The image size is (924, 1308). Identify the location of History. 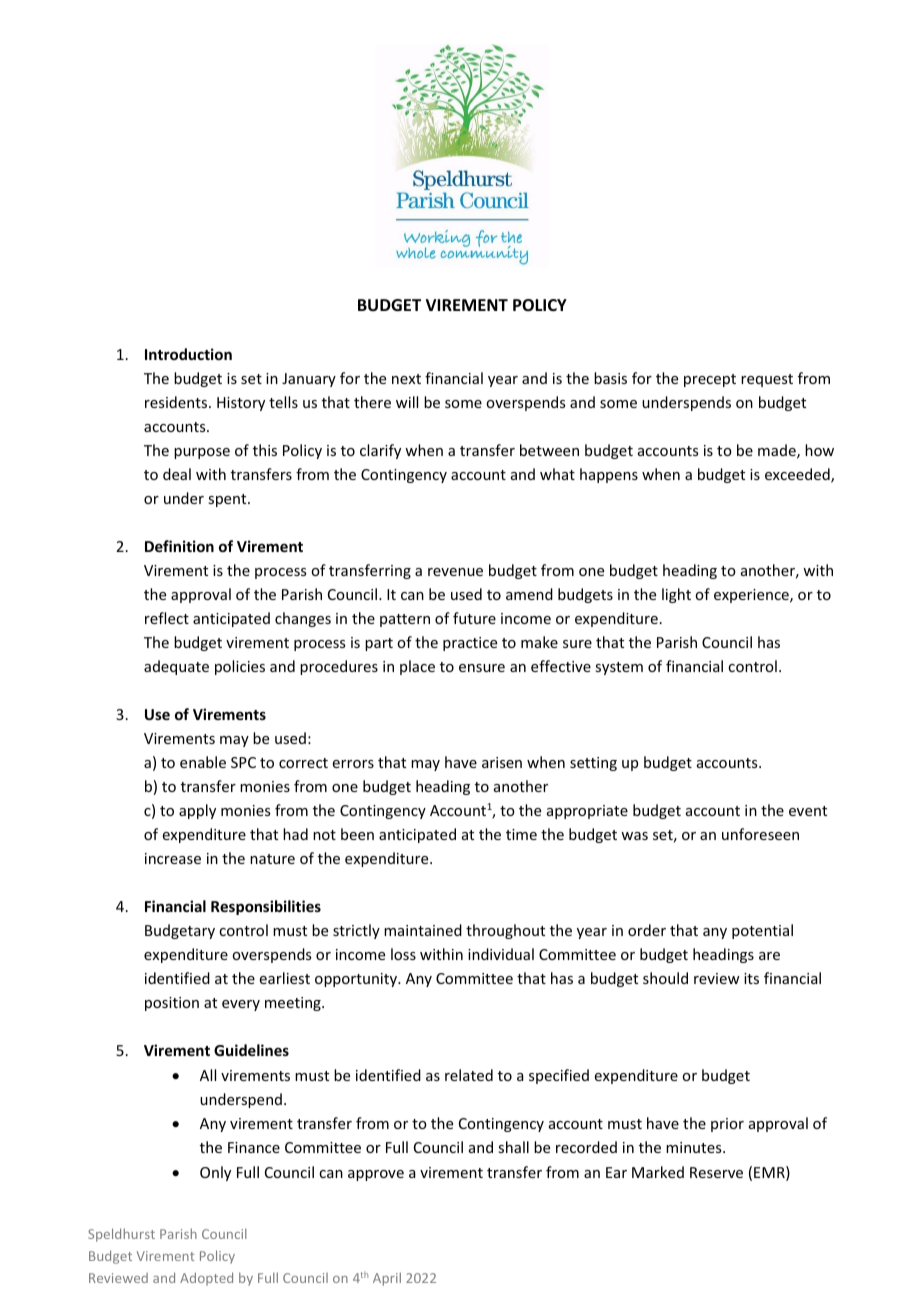
(241, 404).
